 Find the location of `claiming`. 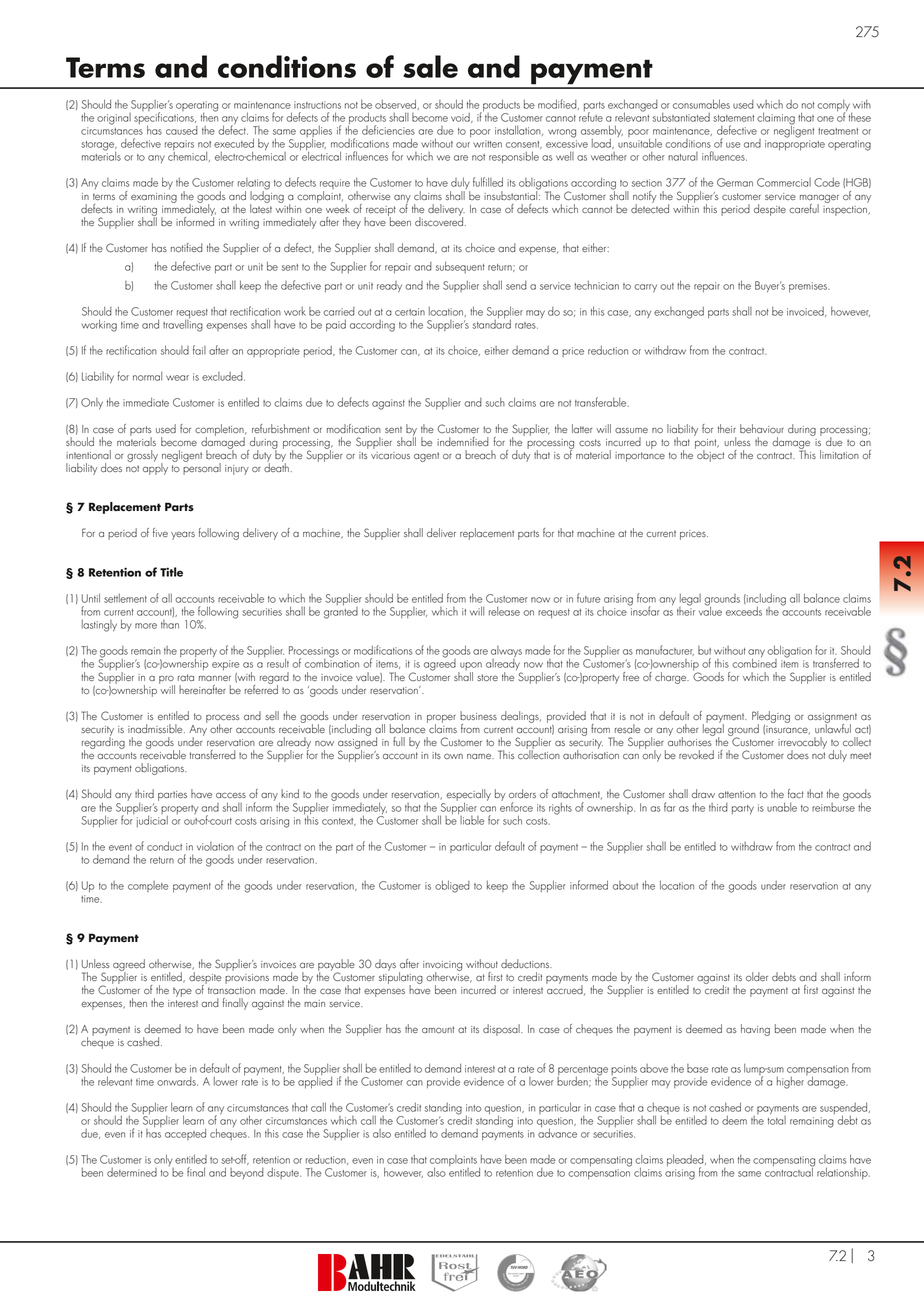

claiming is located at coordinates (776, 119).
